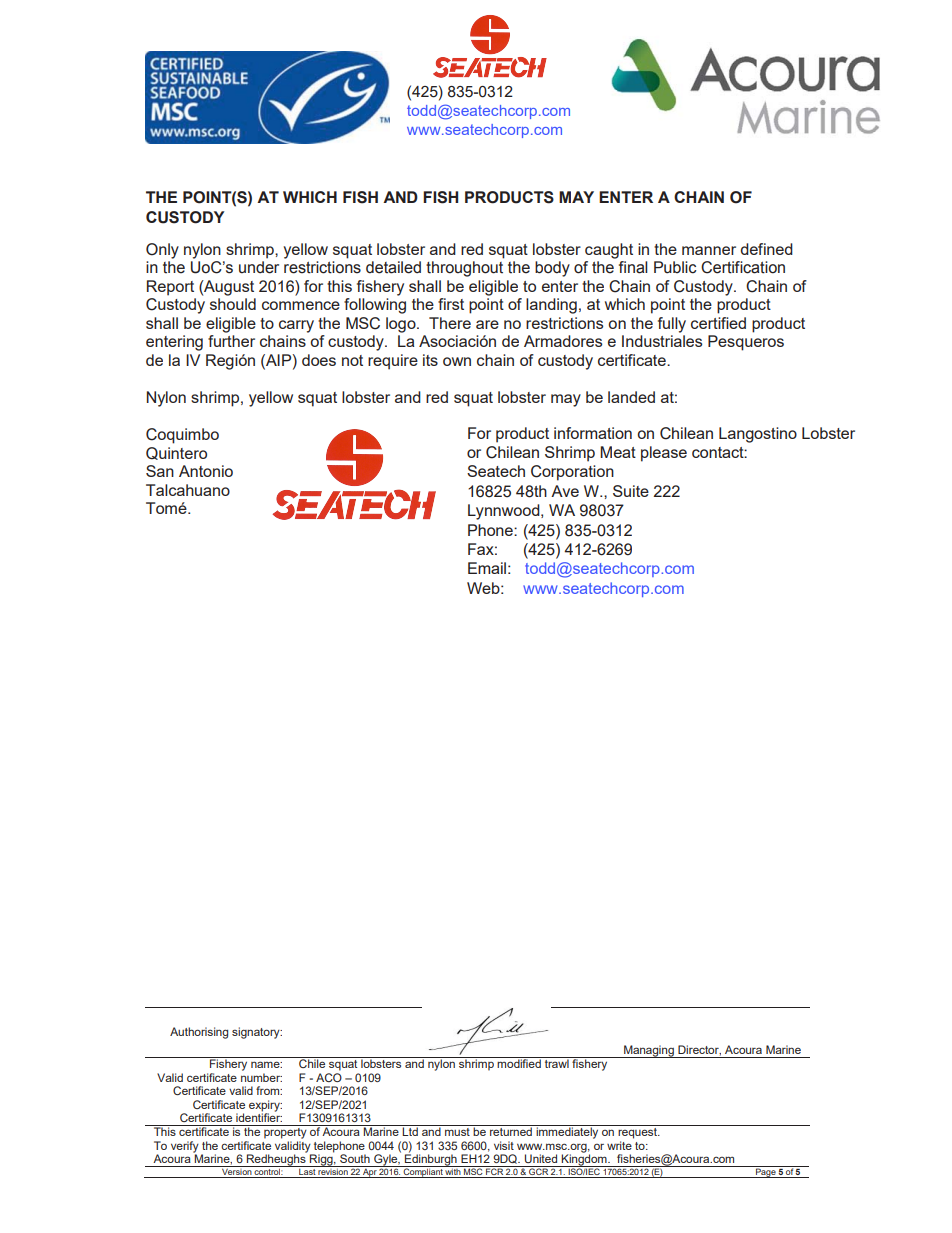  What do you see at coordinates (259, 267) in the screenshot?
I see `under` at bounding box center [259, 267].
